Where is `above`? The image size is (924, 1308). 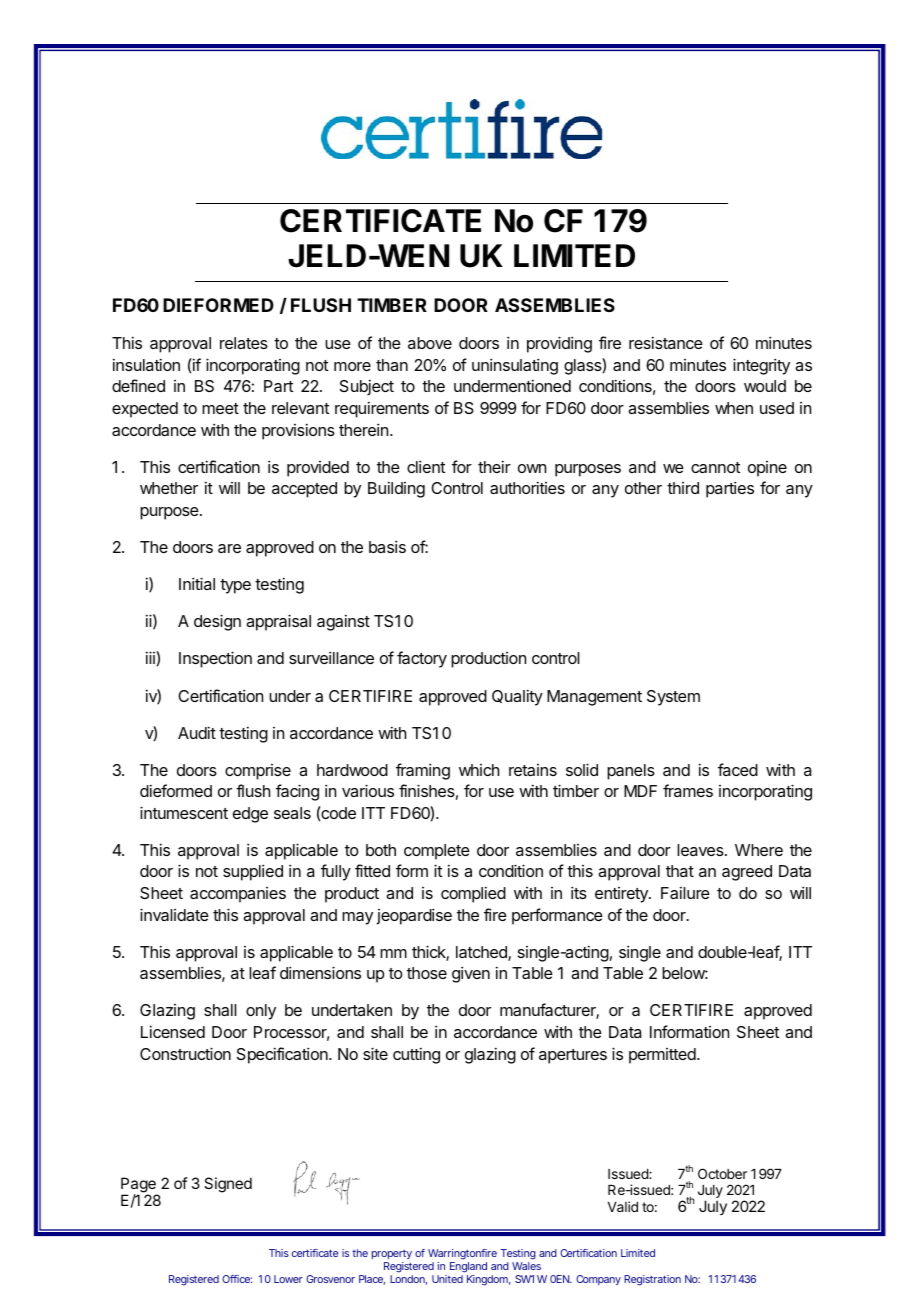 above is located at coordinates (430, 343).
